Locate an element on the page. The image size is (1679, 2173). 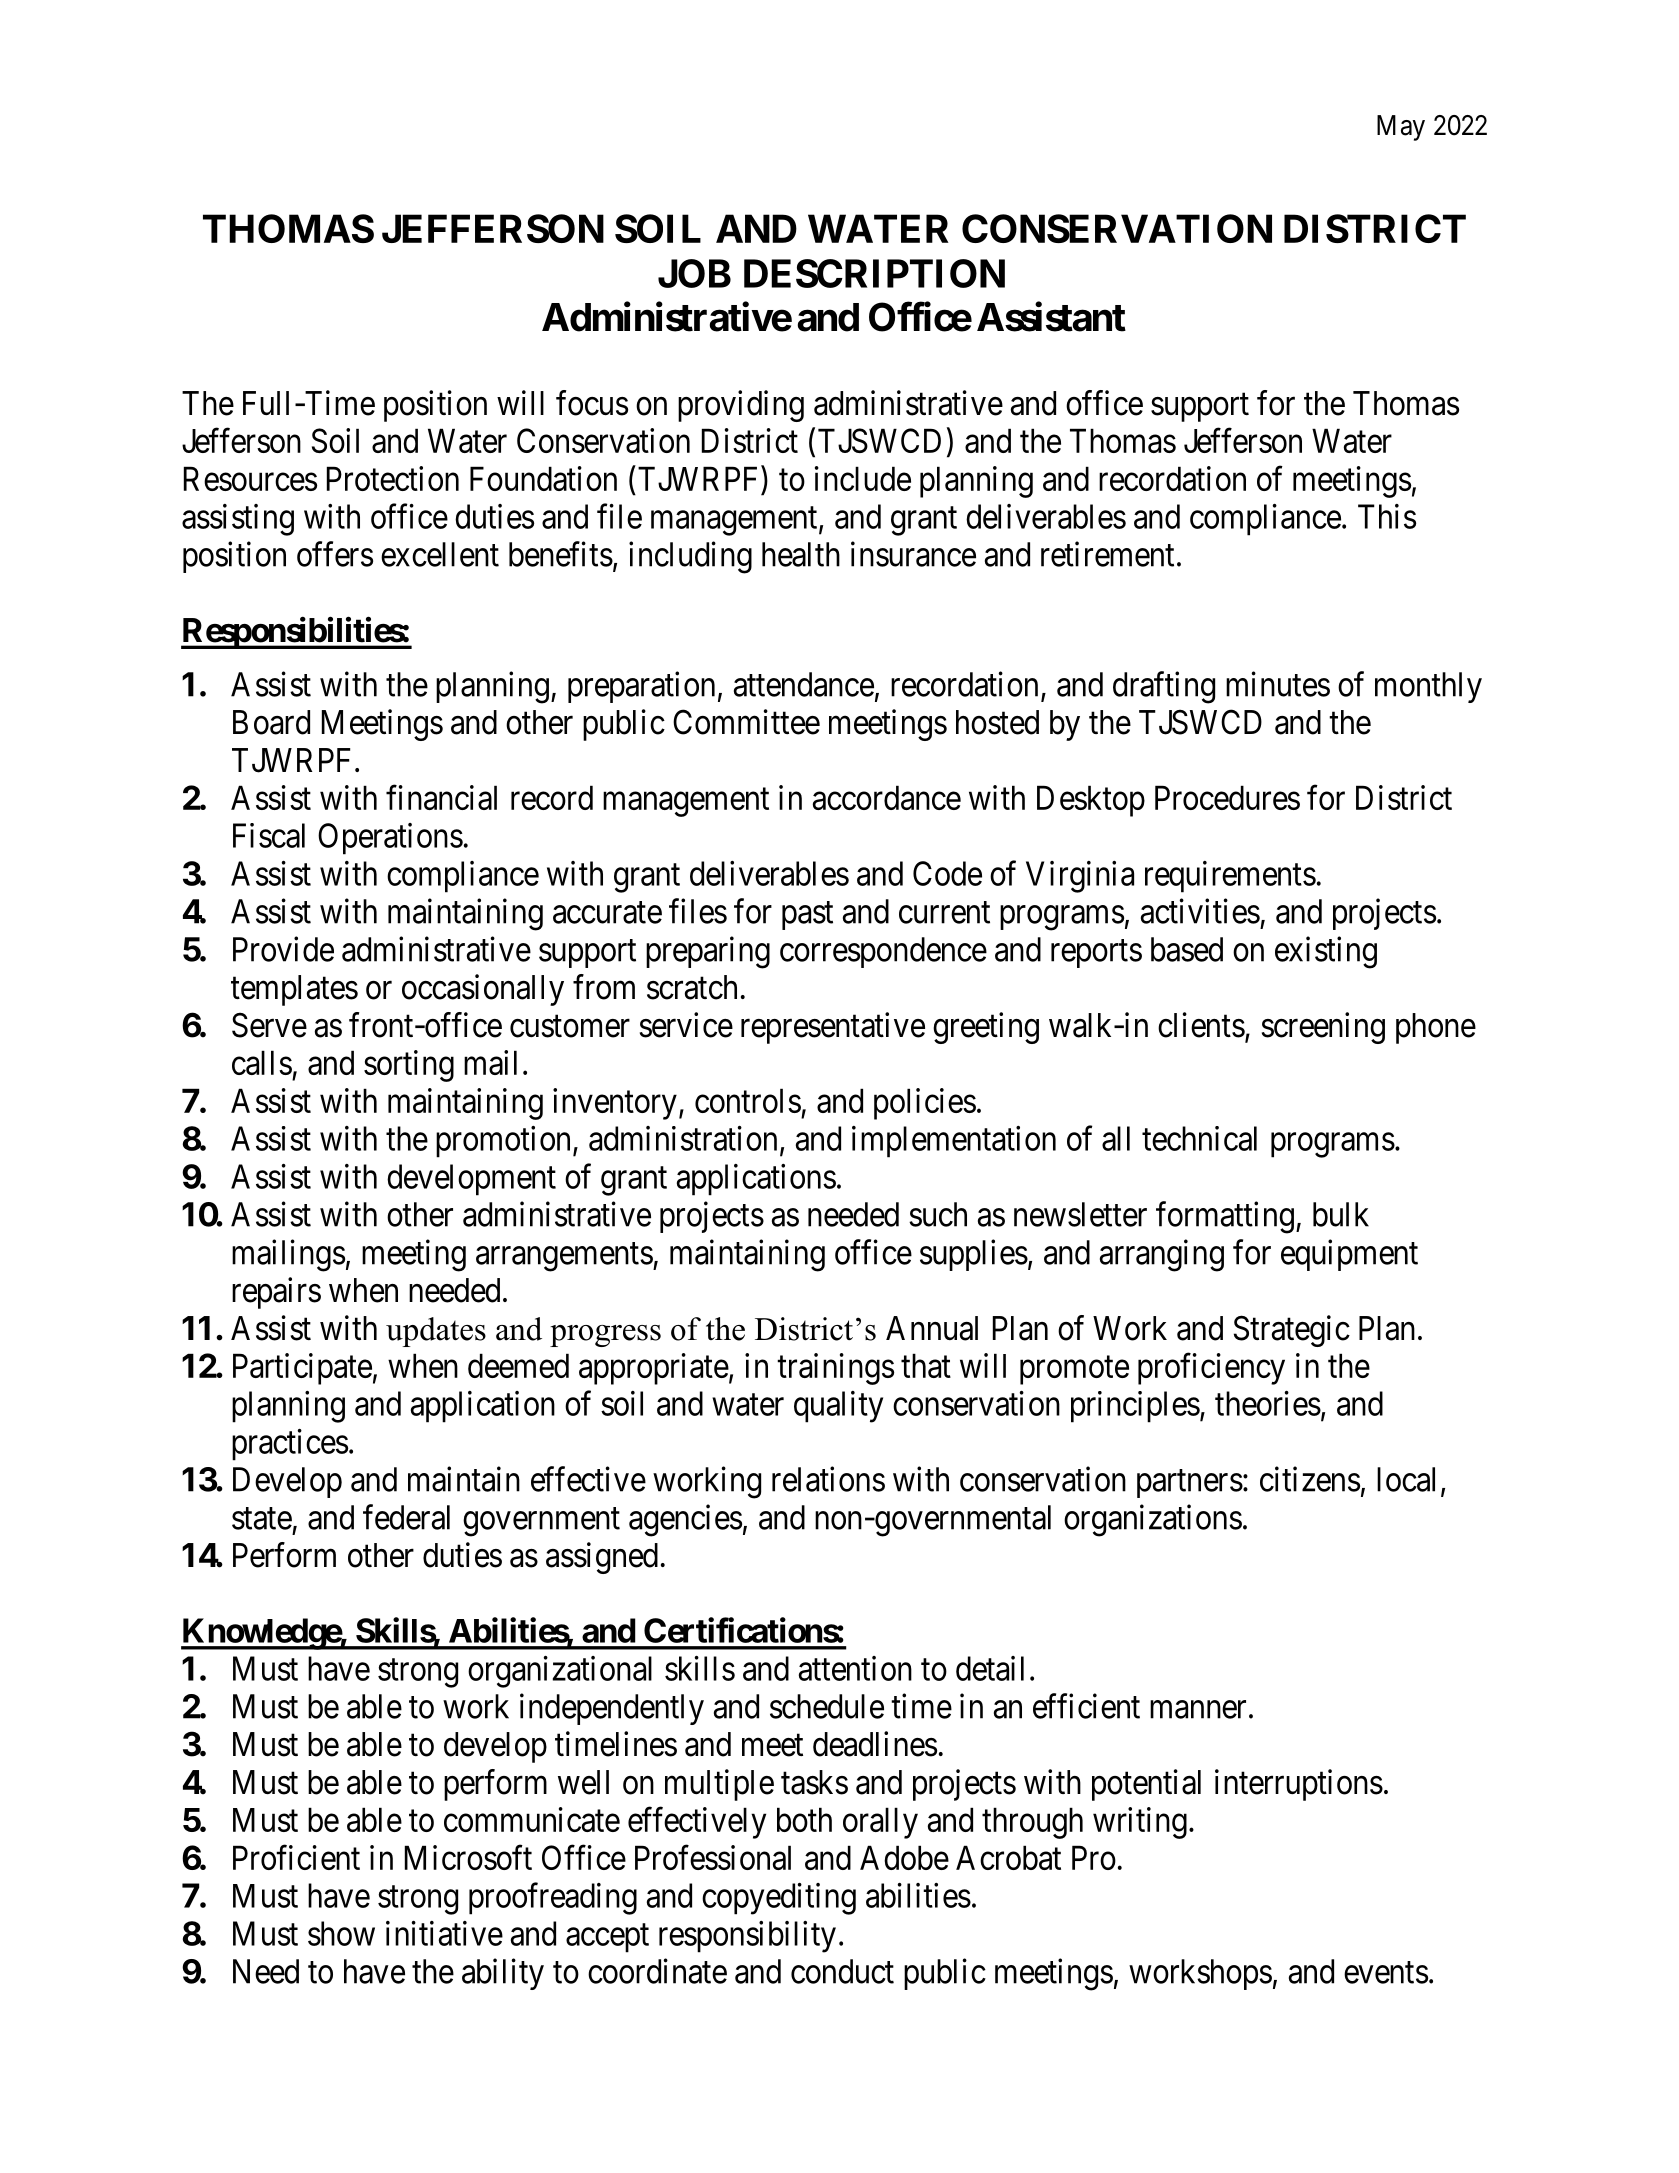
DESCRIPTION is located at coordinates (874, 273).
